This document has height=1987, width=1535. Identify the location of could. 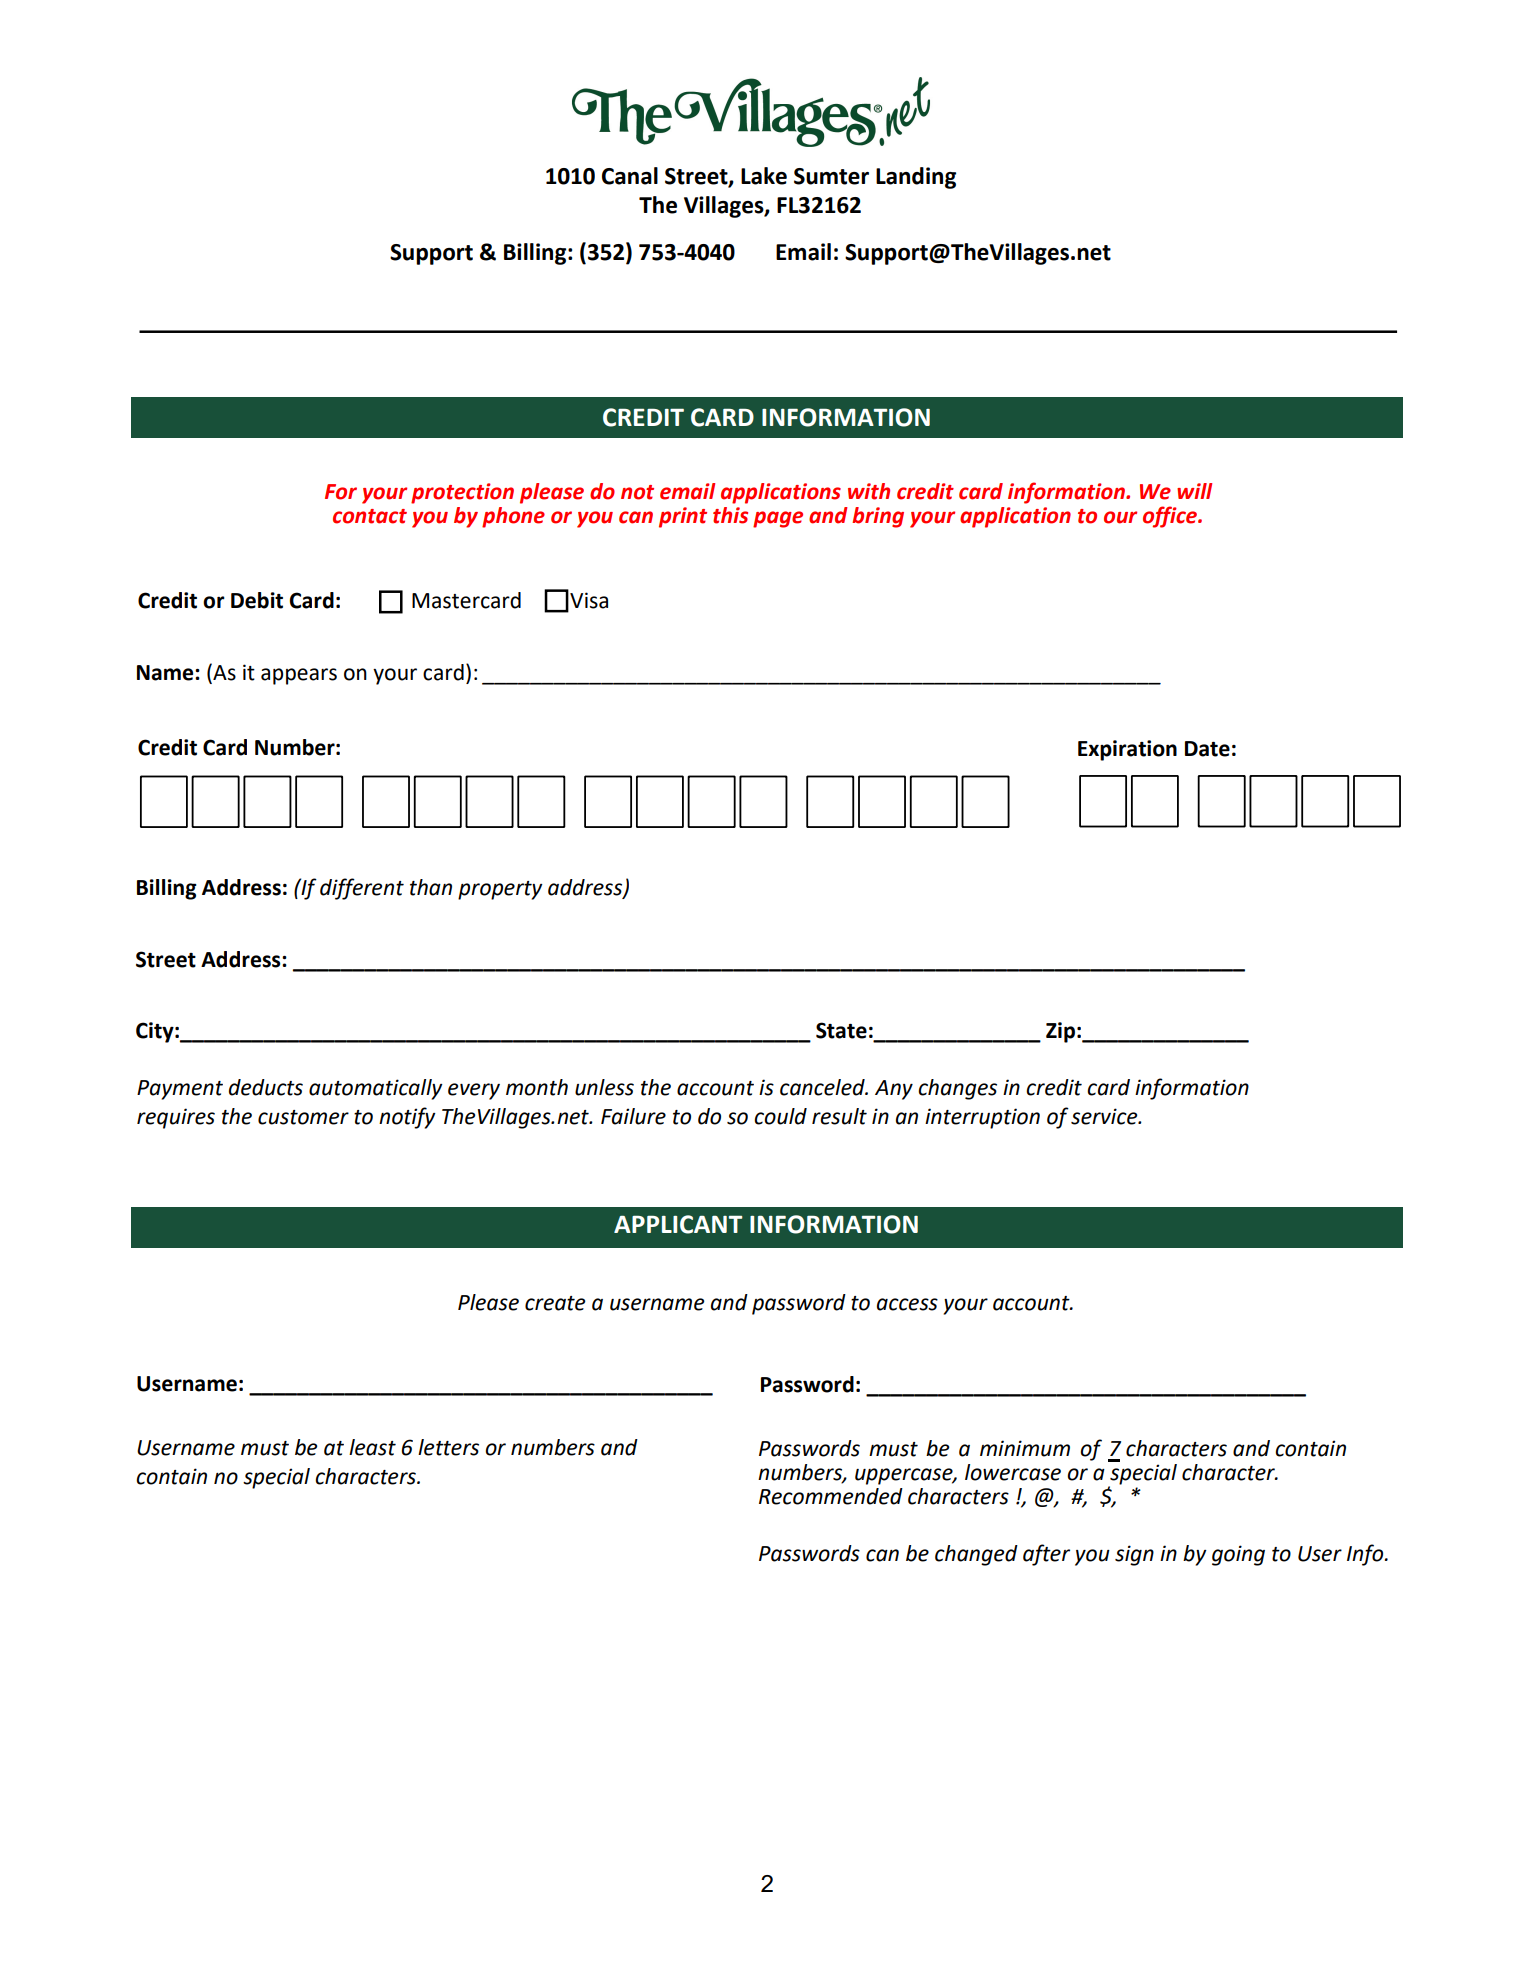
(780, 1116).
